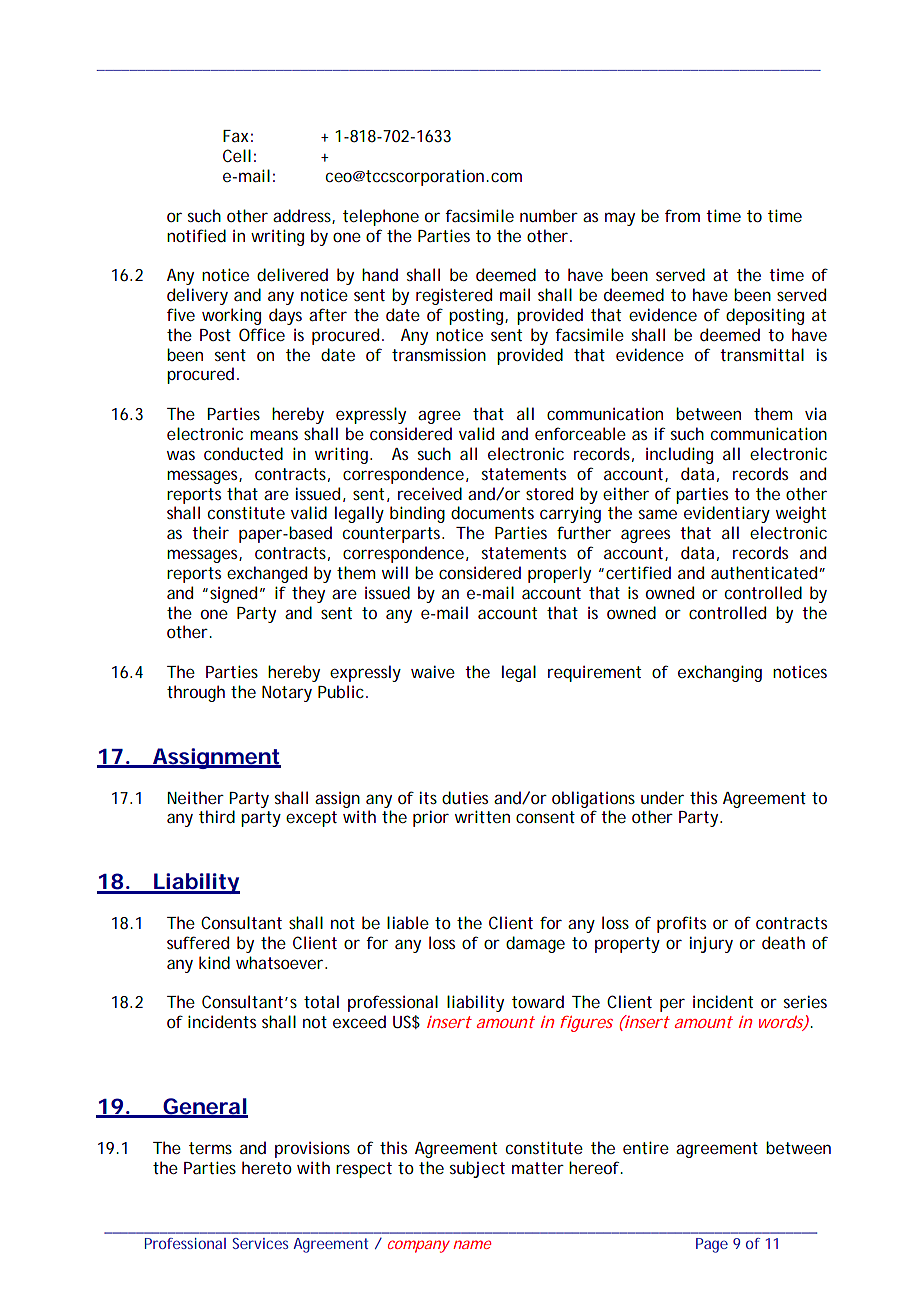 Image resolution: width=924 pixels, height=1308 pixels. Describe the element at coordinates (482, 816) in the image. I see `written` at that location.
